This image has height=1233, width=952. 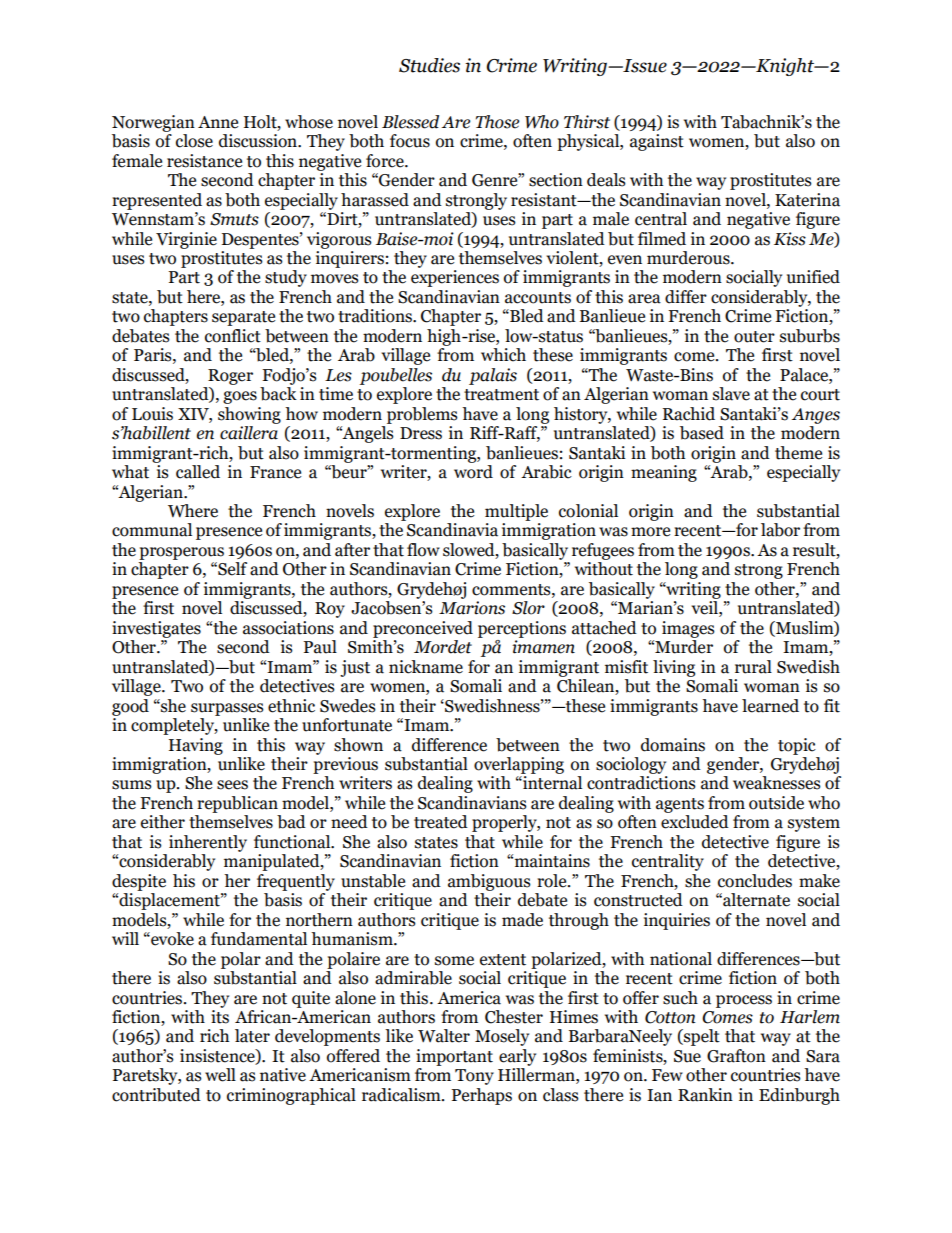 What do you see at coordinates (497, 122) in the image?
I see `Those` at bounding box center [497, 122].
